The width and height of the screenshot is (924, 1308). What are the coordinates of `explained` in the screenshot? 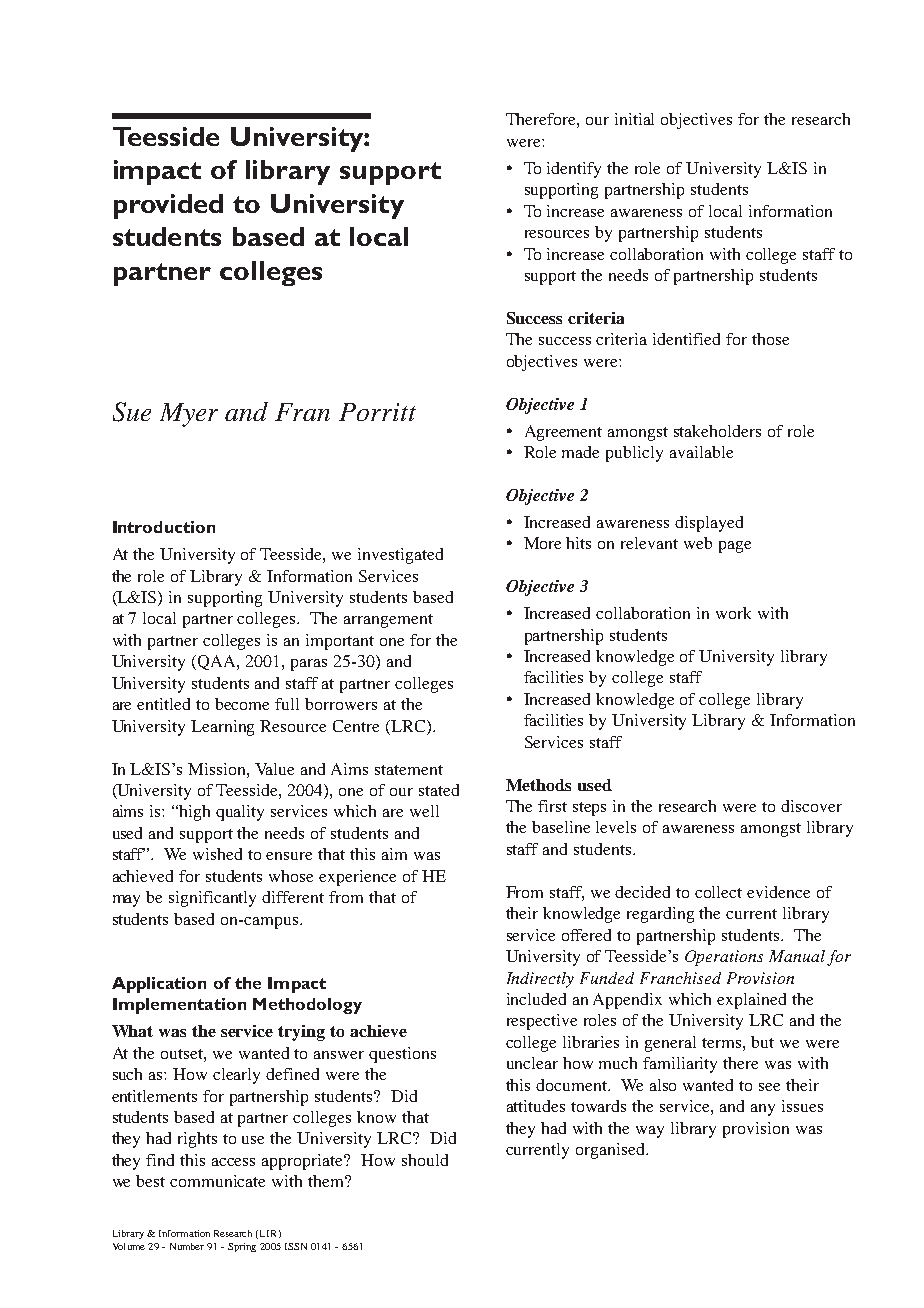 It's located at (751, 1001).
